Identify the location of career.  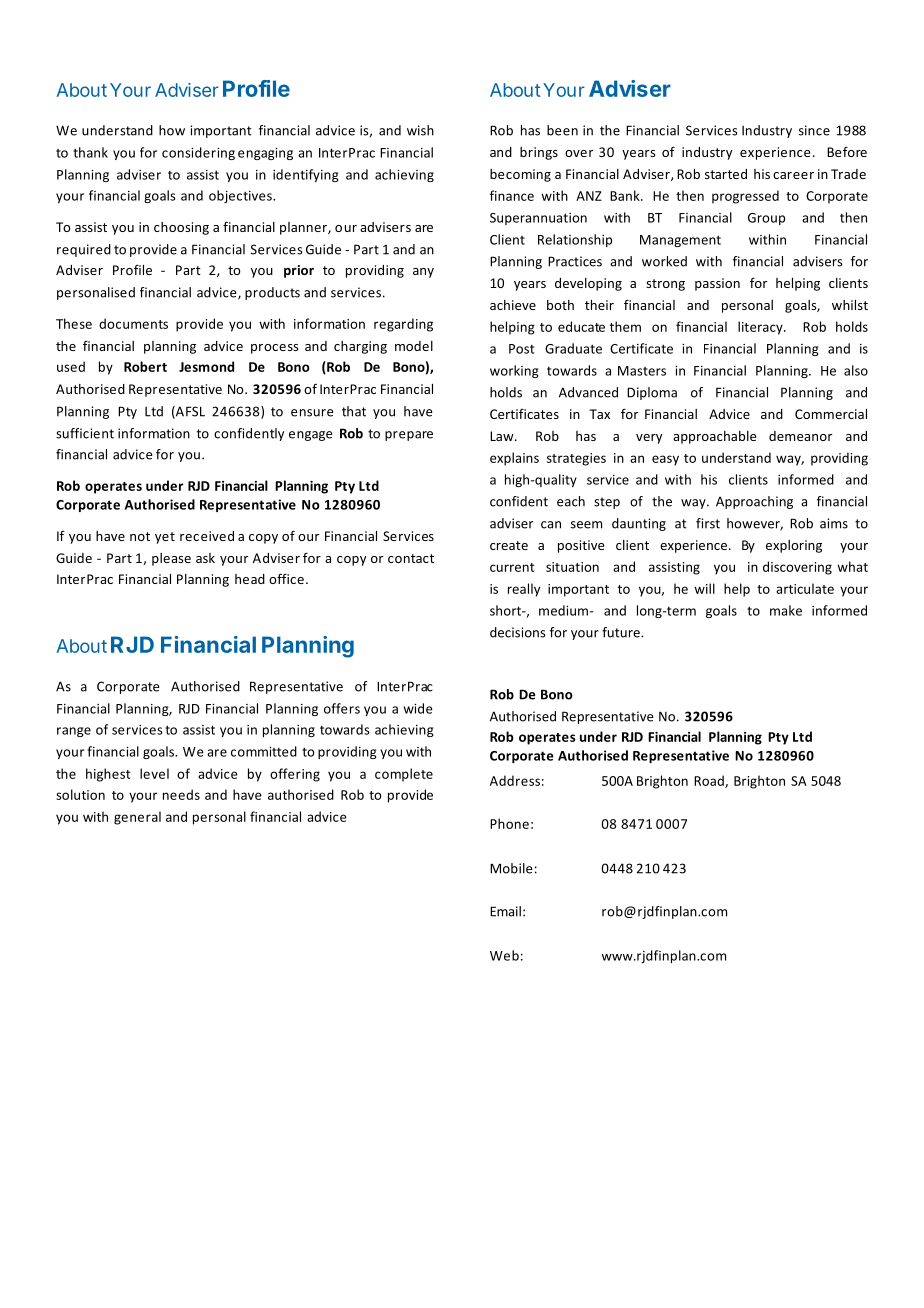
(793, 175).
